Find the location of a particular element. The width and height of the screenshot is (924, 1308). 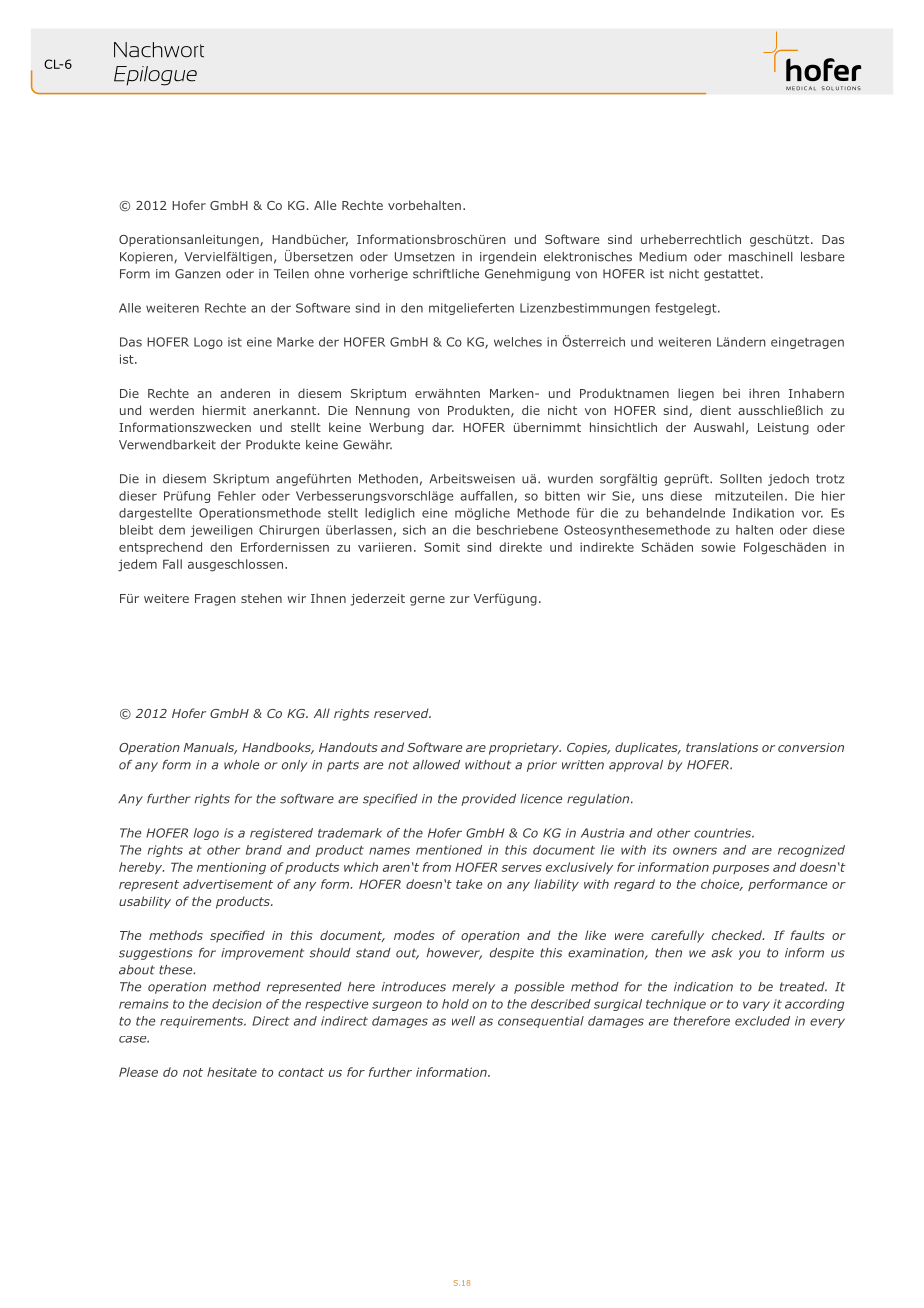

hesitate is located at coordinates (232, 1072).
